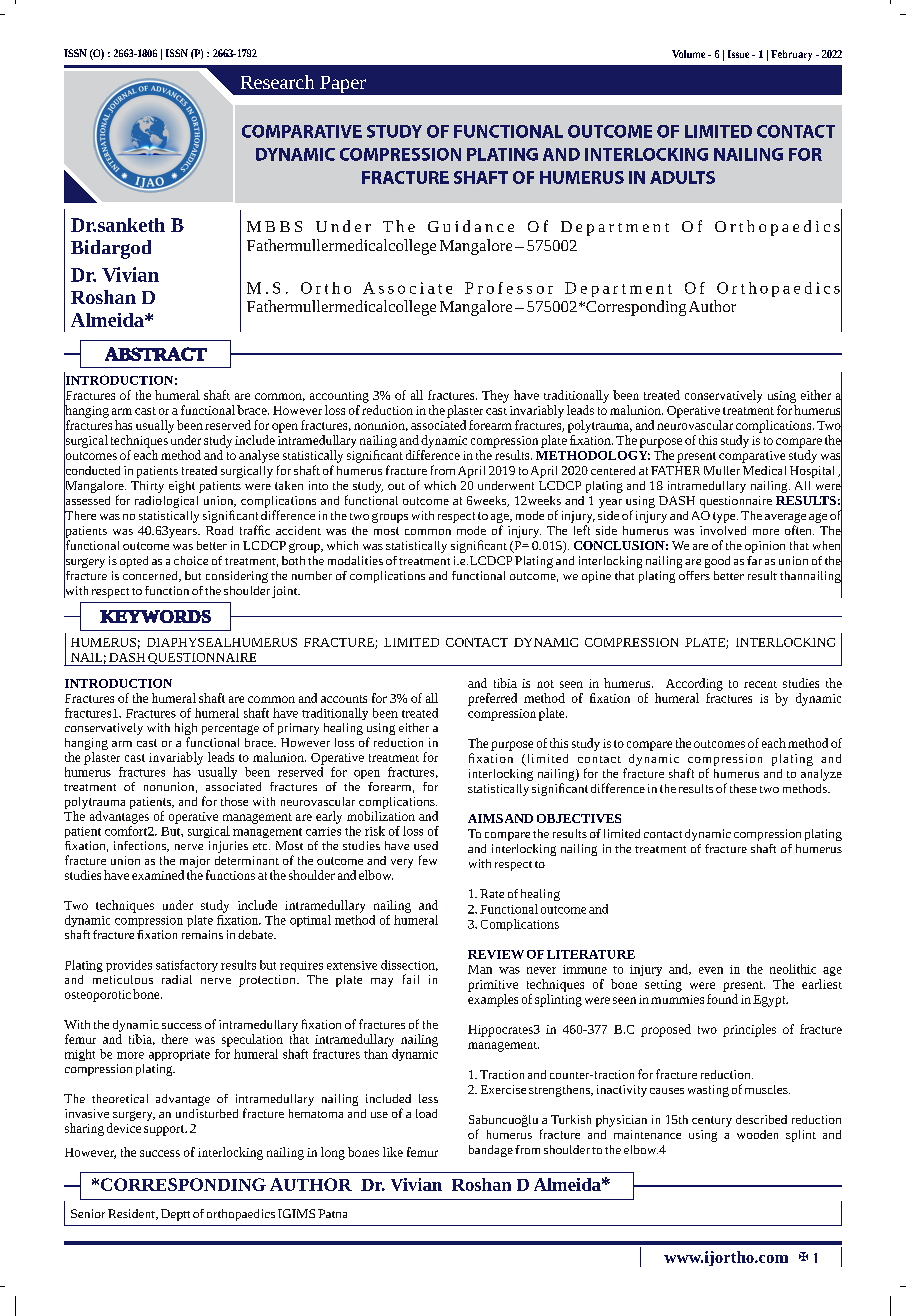 Image resolution: width=906 pixels, height=1316 pixels. Describe the element at coordinates (158, 875) in the image. I see `examined` at that location.
